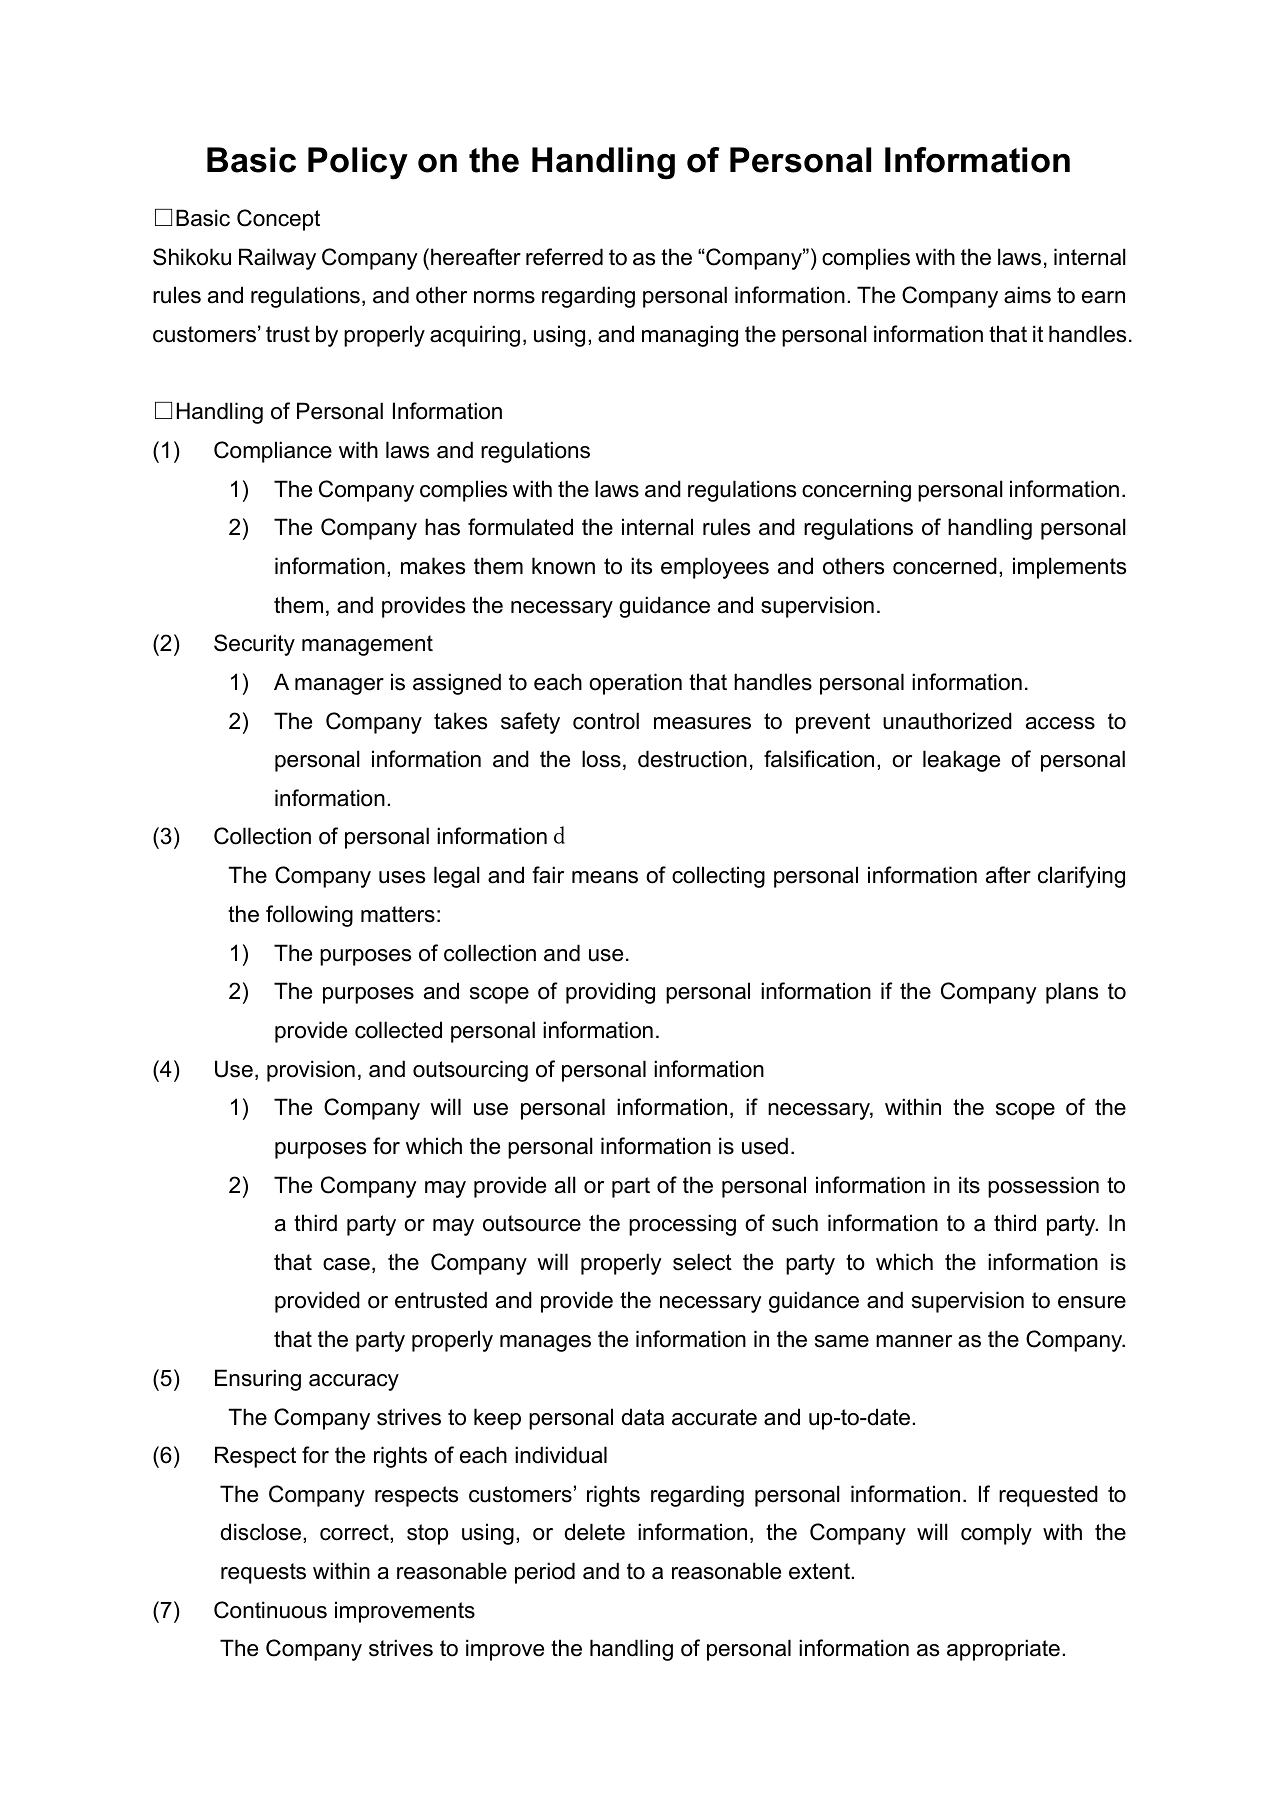  Describe the element at coordinates (564, 257) in the document. I see `referred` at that location.
